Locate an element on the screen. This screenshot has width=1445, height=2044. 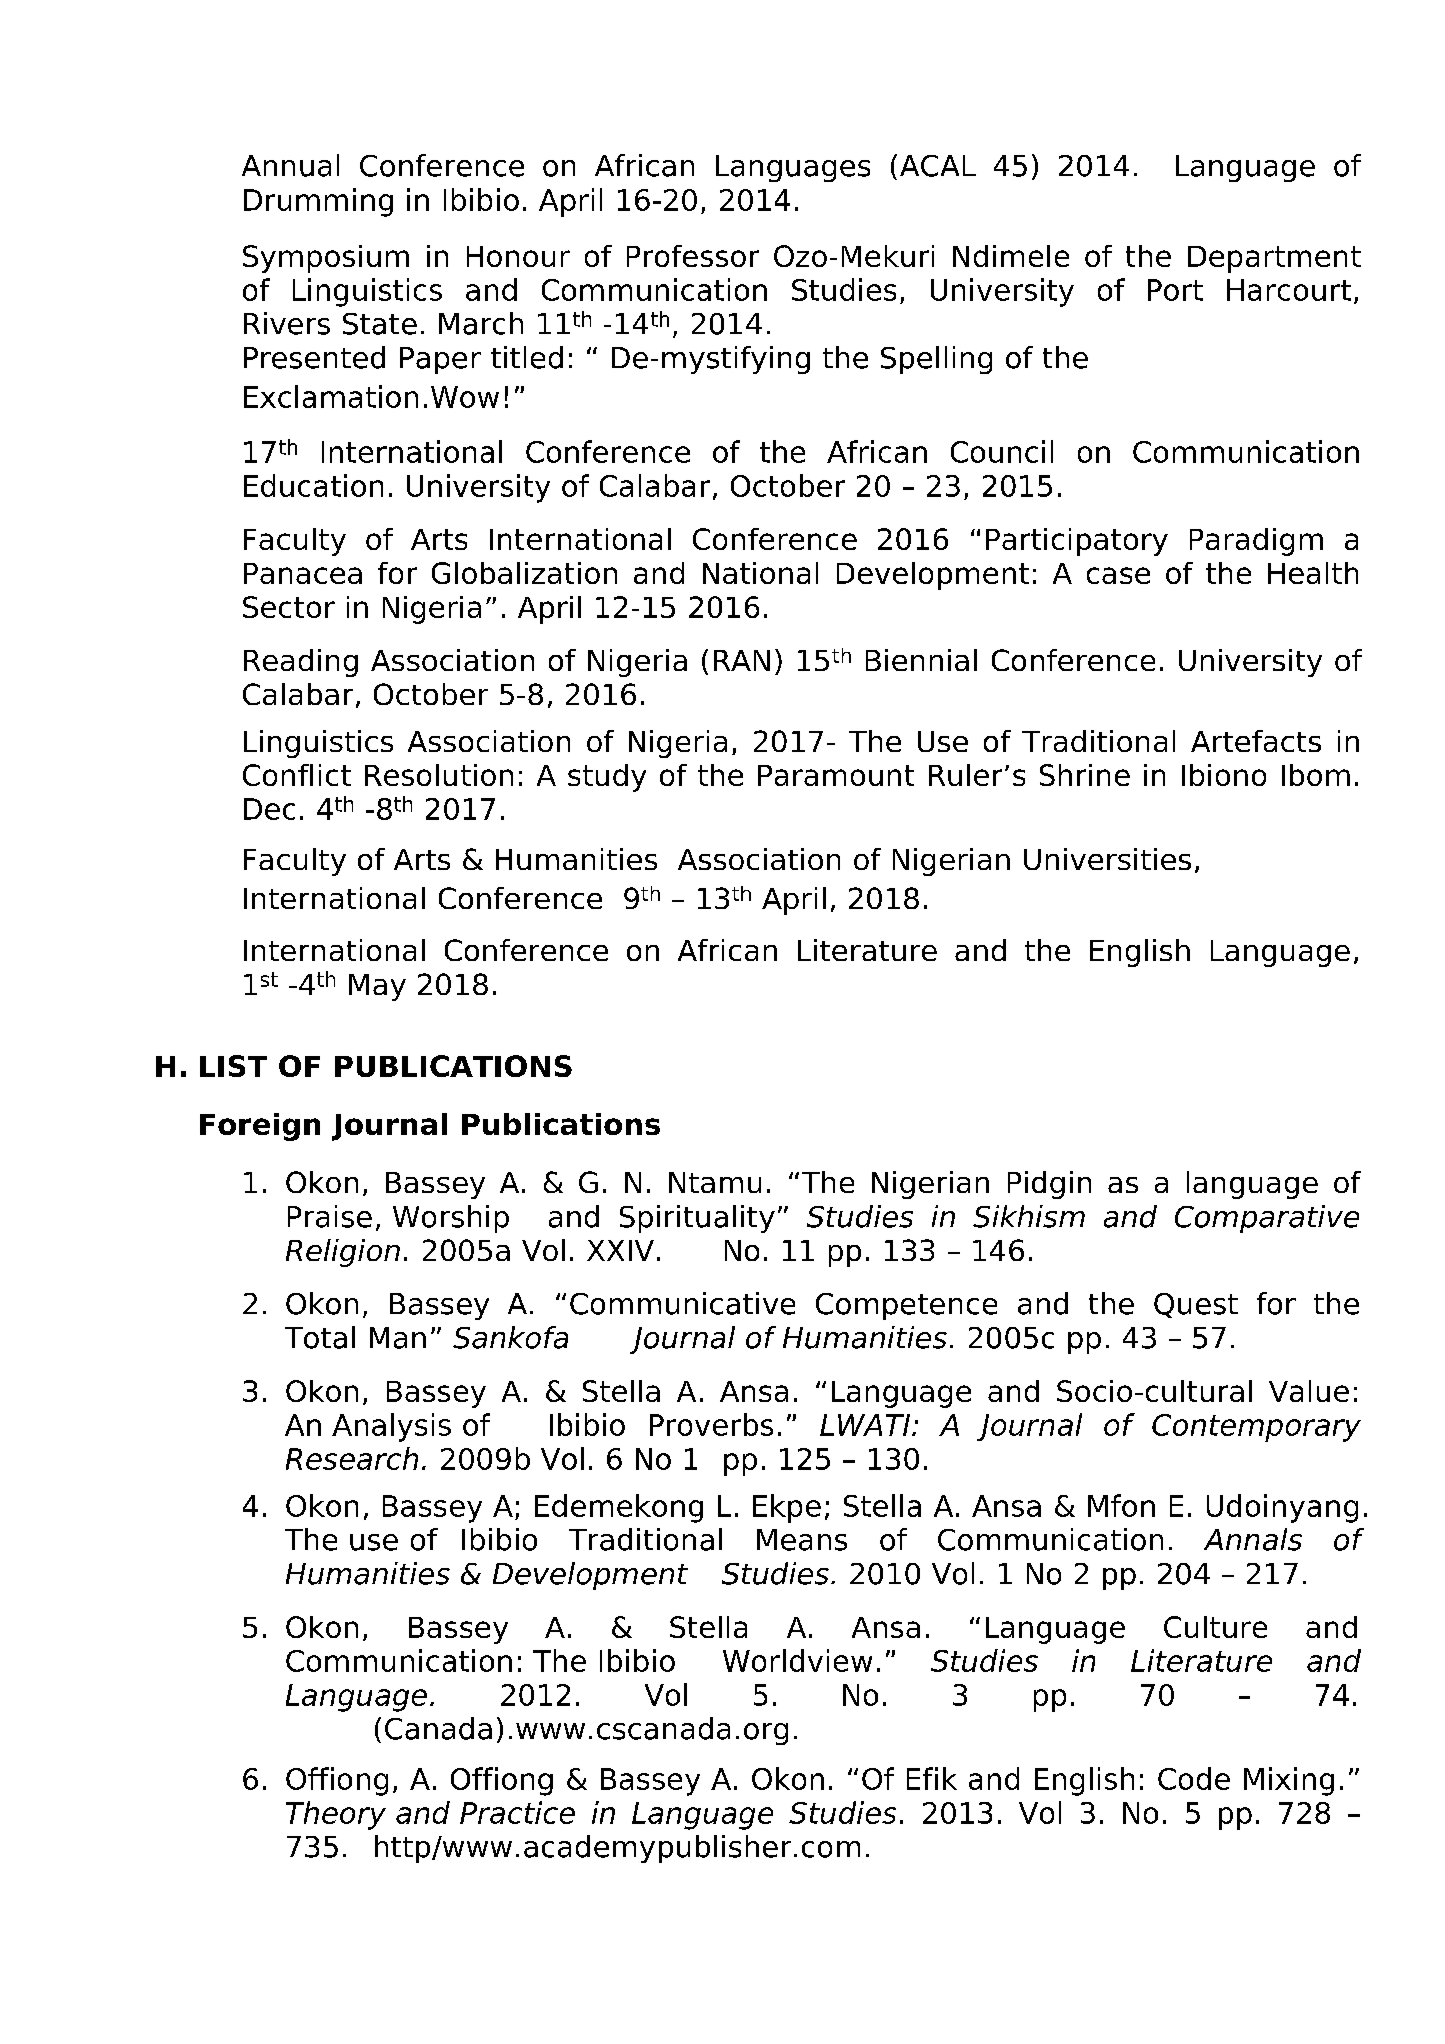
Universities is located at coordinates (1107, 859).
